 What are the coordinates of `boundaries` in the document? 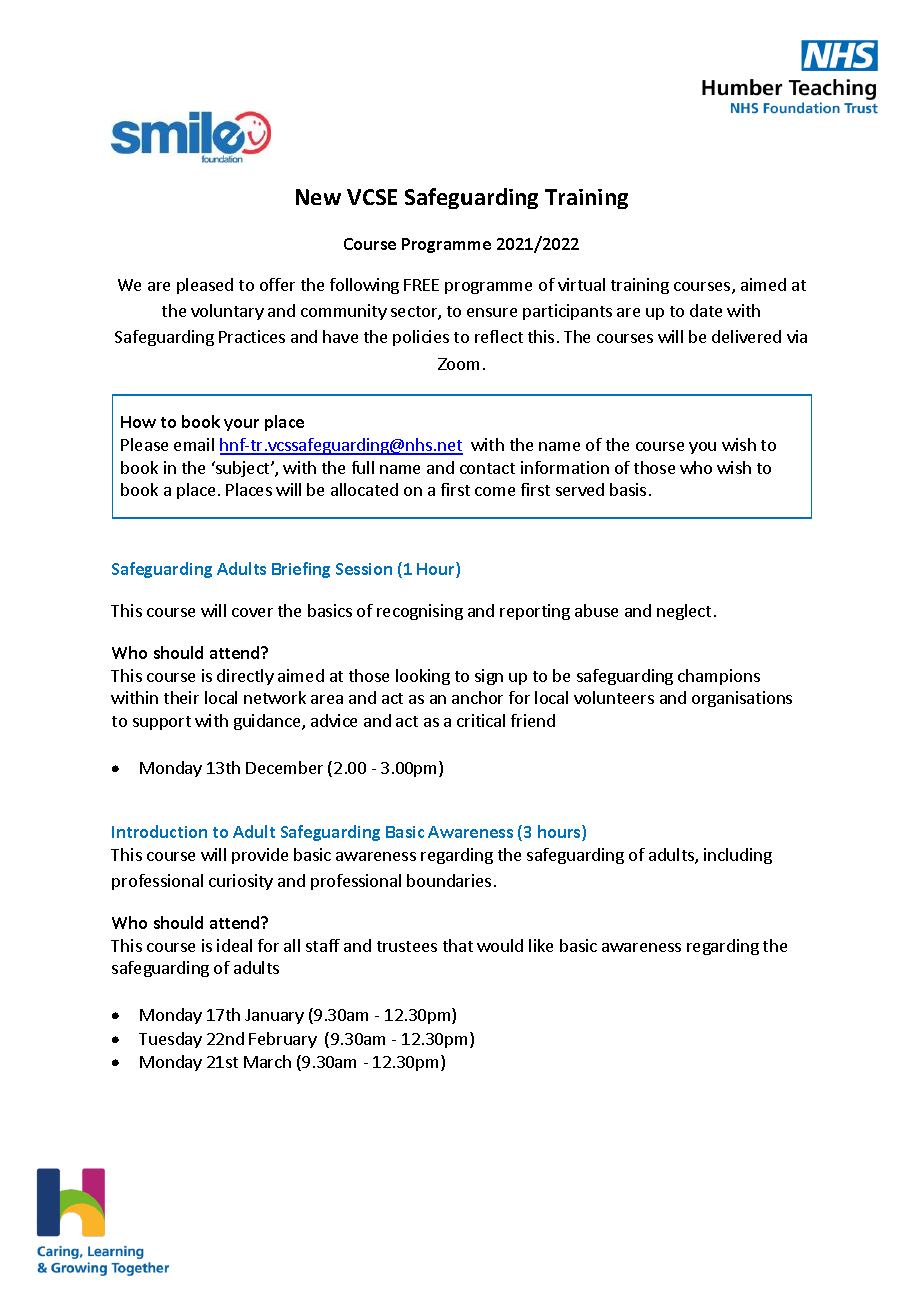 It's located at (449, 880).
